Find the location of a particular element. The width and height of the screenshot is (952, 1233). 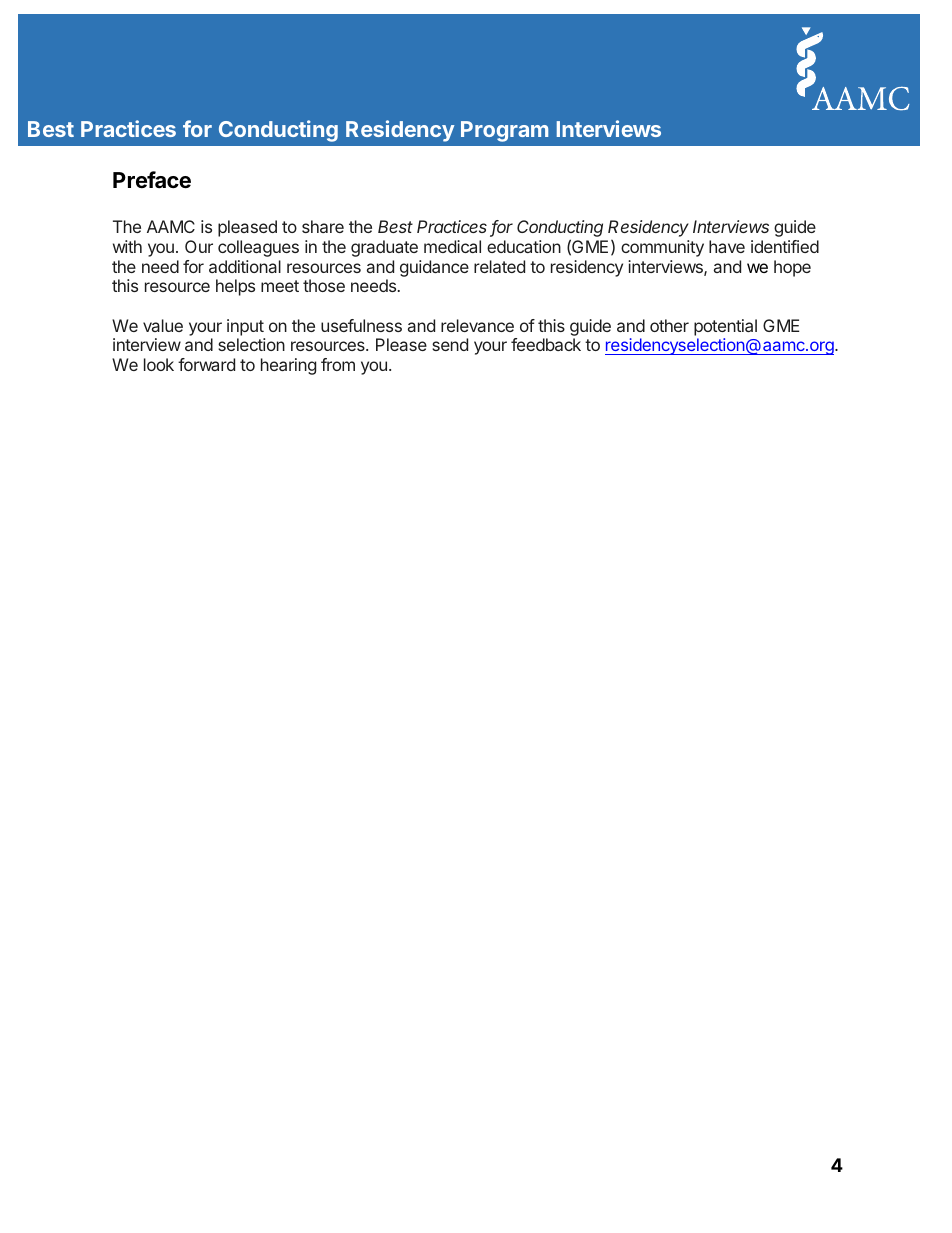

hope is located at coordinates (792, 268).
